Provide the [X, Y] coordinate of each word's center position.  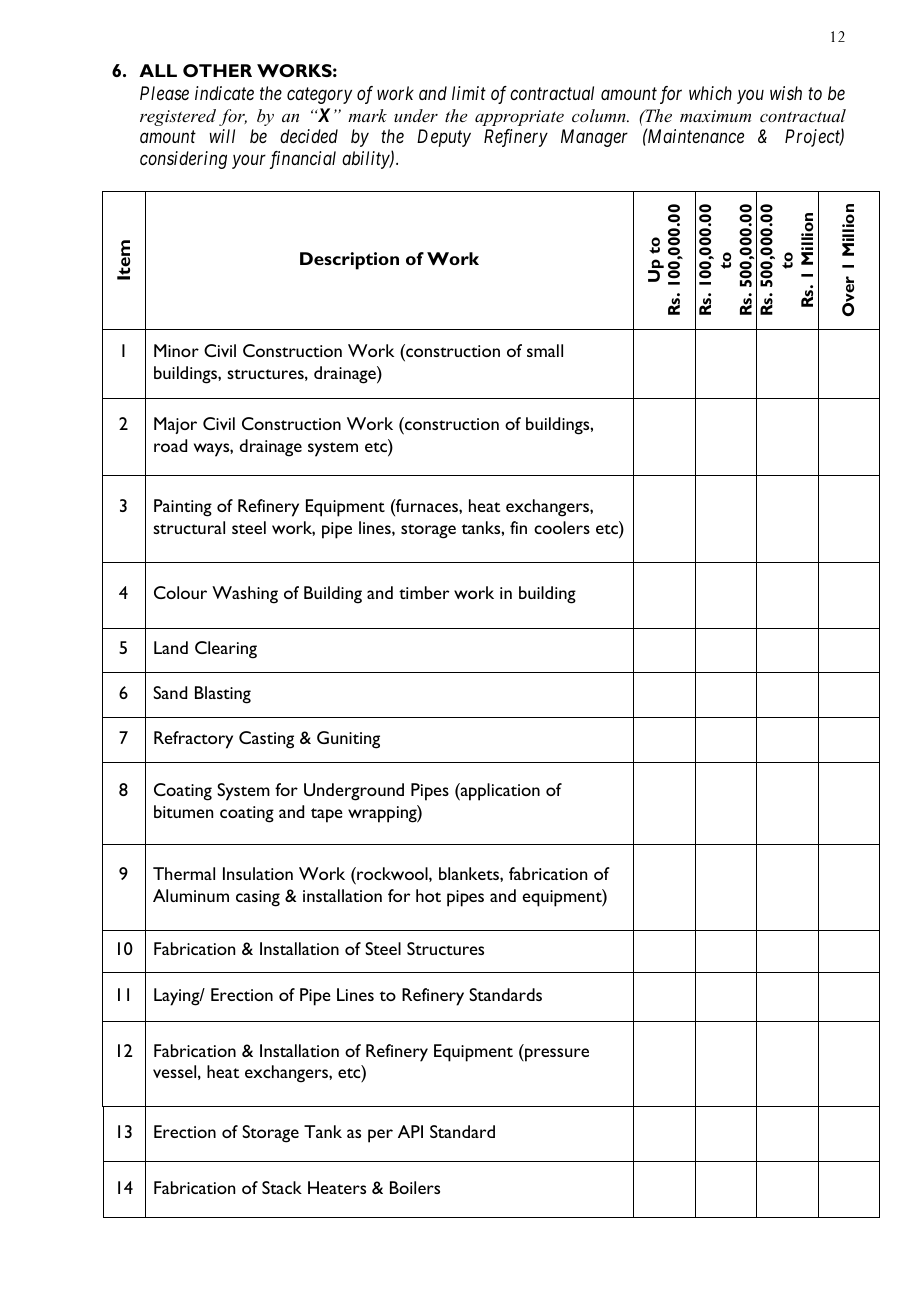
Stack [282, 1187]
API [410, 1131]
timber [424, 592]
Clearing [226, 650]
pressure [556, 1055]
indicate [224, 93]
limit [469, 93]
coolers [562, 527]
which [710, 93]
